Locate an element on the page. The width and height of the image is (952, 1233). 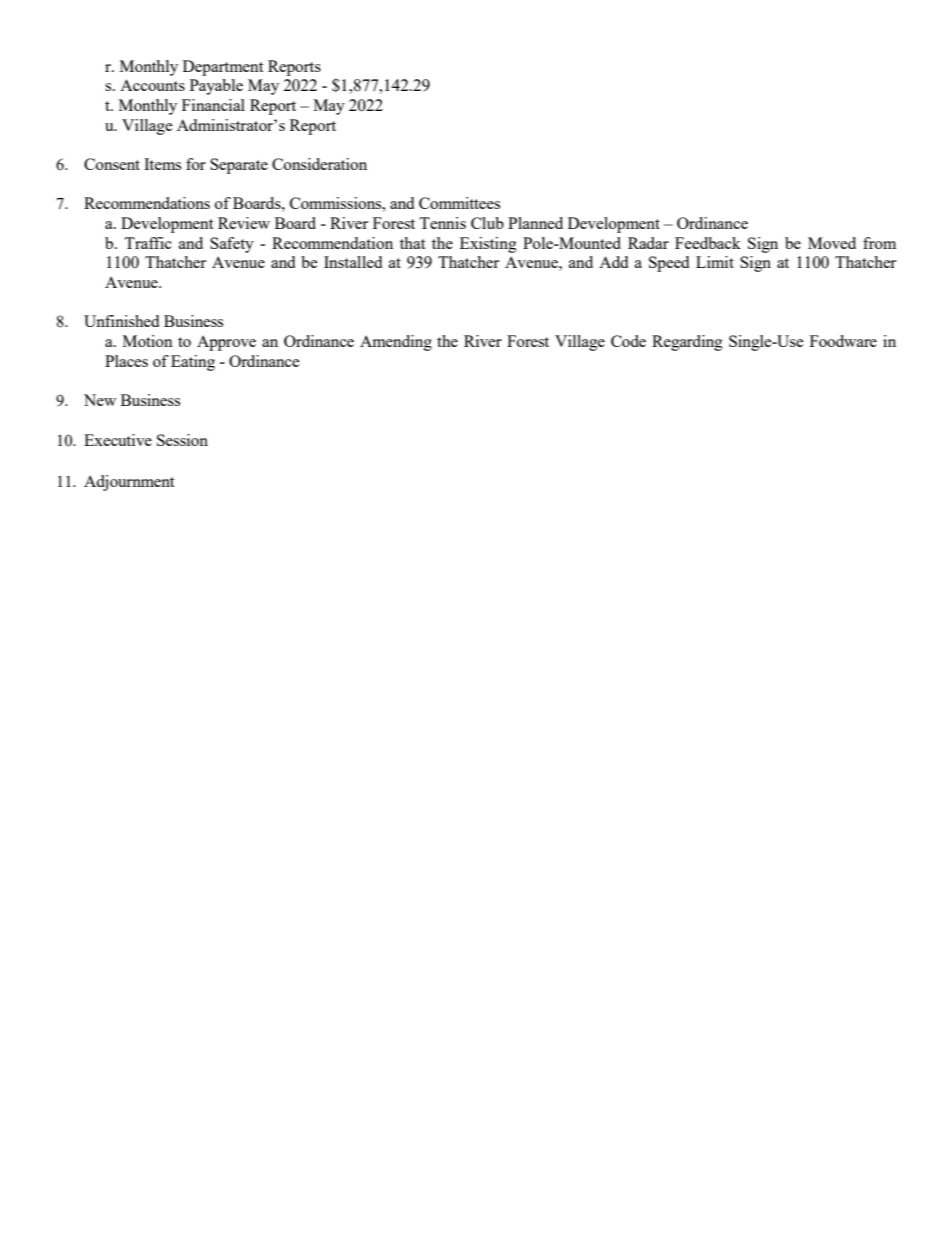
Adjournment is located at coordinates (129, 483).
